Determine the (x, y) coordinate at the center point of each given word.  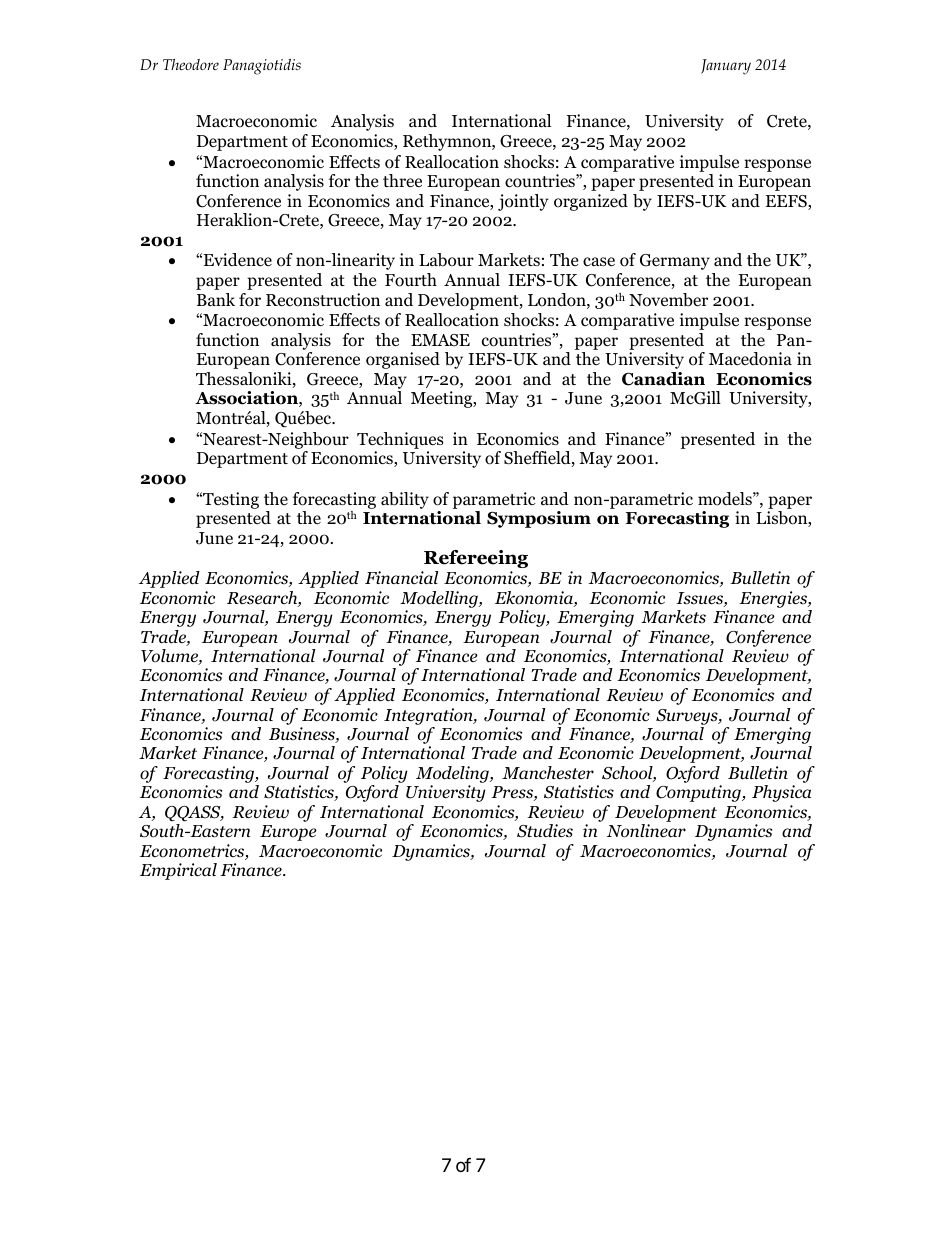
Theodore (191, 64)
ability (405, 500)
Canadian (663, 379)
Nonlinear (646, 831)
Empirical (178, 871)
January (726, 67)
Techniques (400, 440)
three (402, 181)
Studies (545, 831)
